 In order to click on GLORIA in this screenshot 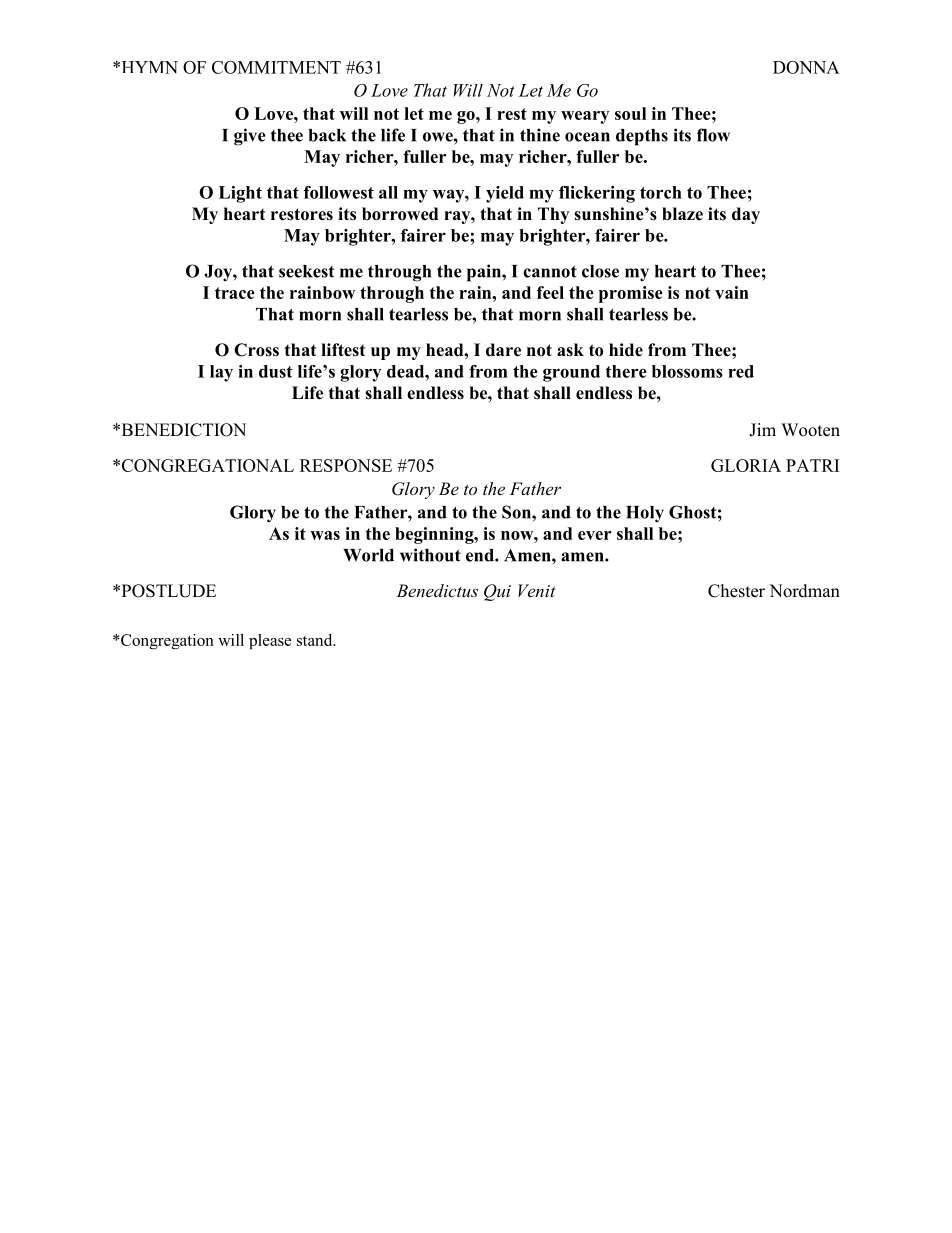, I will do `click(746, 465)`.
